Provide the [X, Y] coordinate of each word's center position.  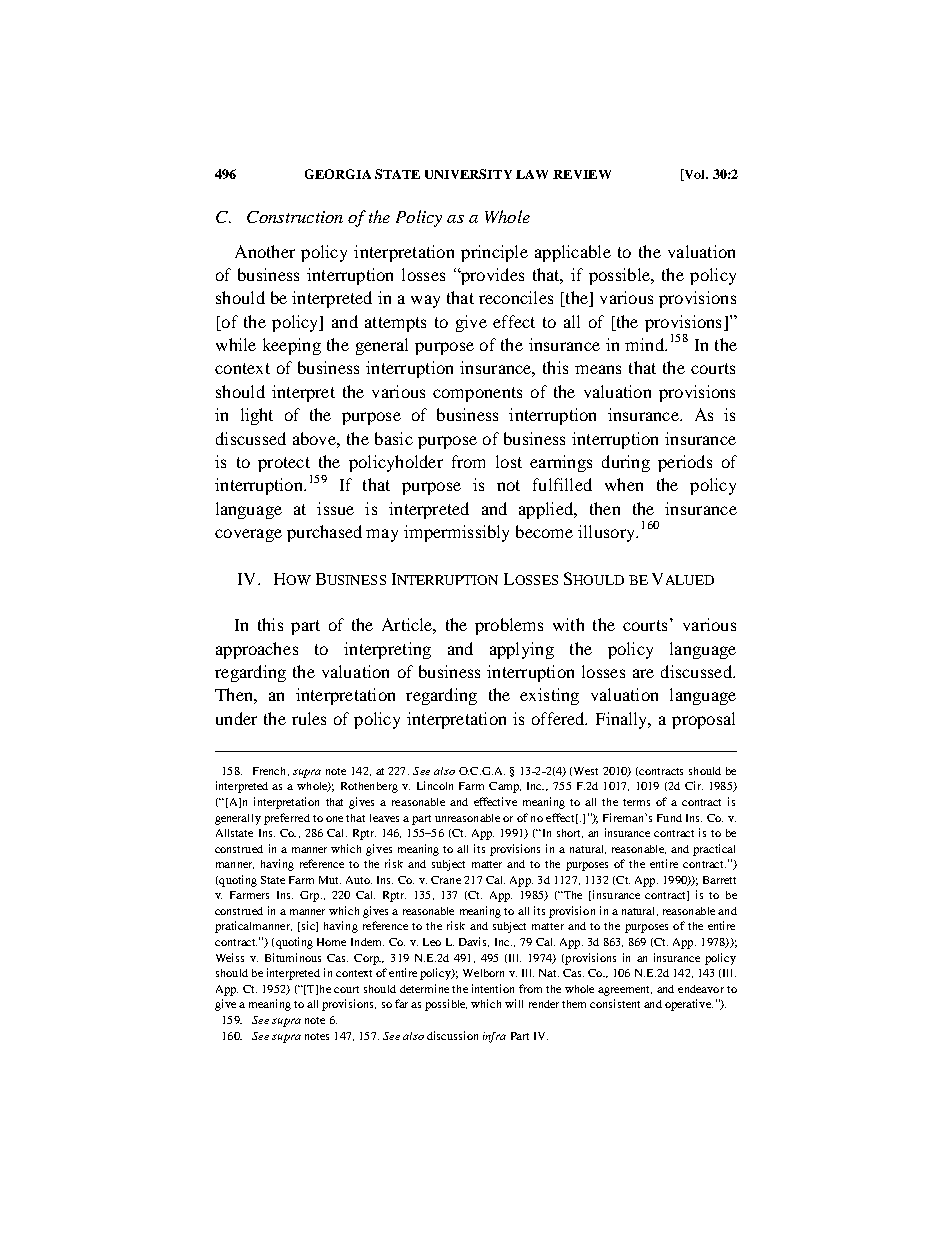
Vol [695, 175]
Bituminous [293, 957]
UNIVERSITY [468, 174]
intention [493, 988]
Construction [295, 217]
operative [689, 1005]
